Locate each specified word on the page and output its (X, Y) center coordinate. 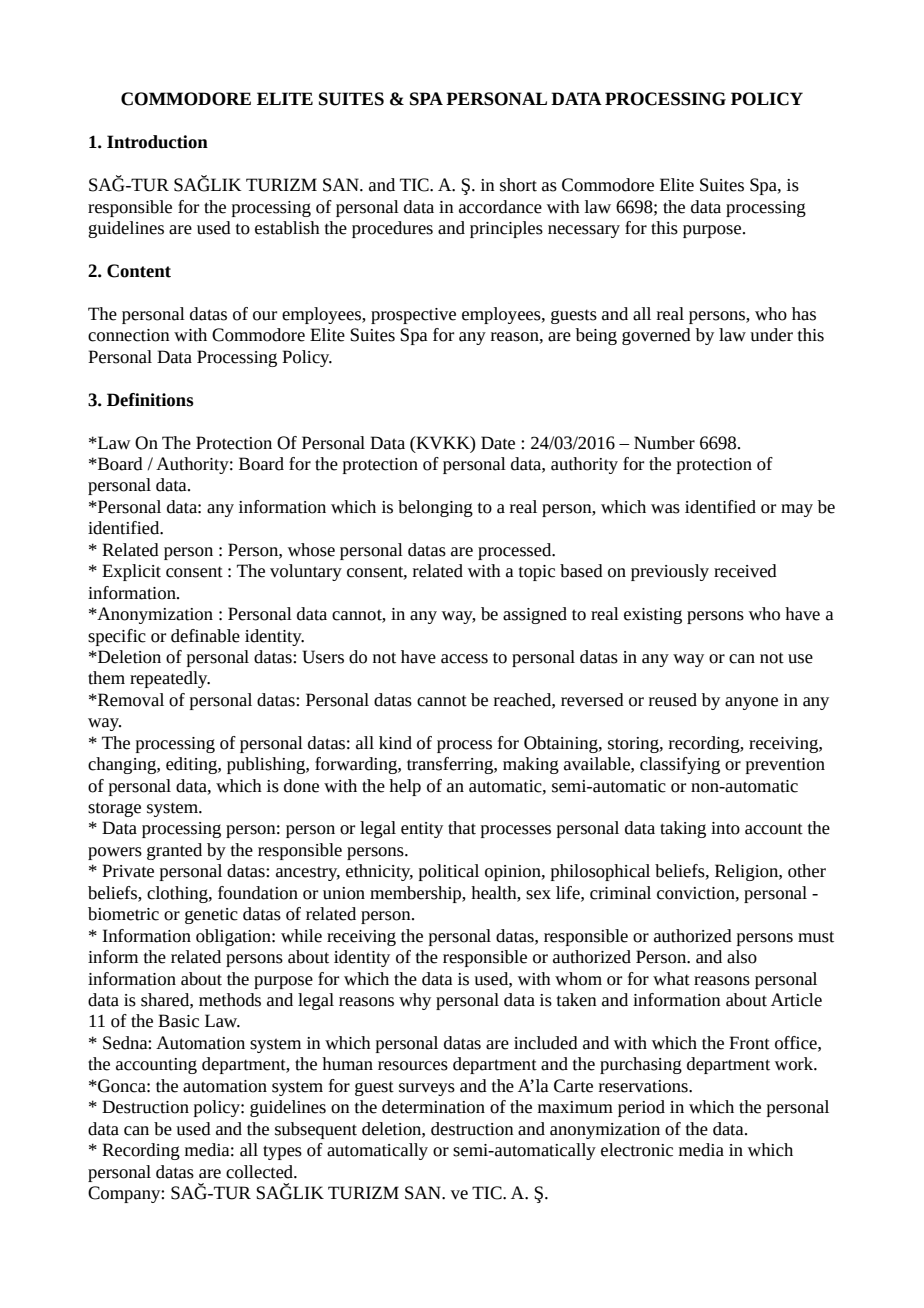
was (665, 509)
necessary (584, 231)
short (518, 185)
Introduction (157, 142)
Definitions (150, 400)
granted (174, 851)
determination (433, 1107)
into (725, 828)
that (462, 828)
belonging (435, 508)
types (282, 1152)
